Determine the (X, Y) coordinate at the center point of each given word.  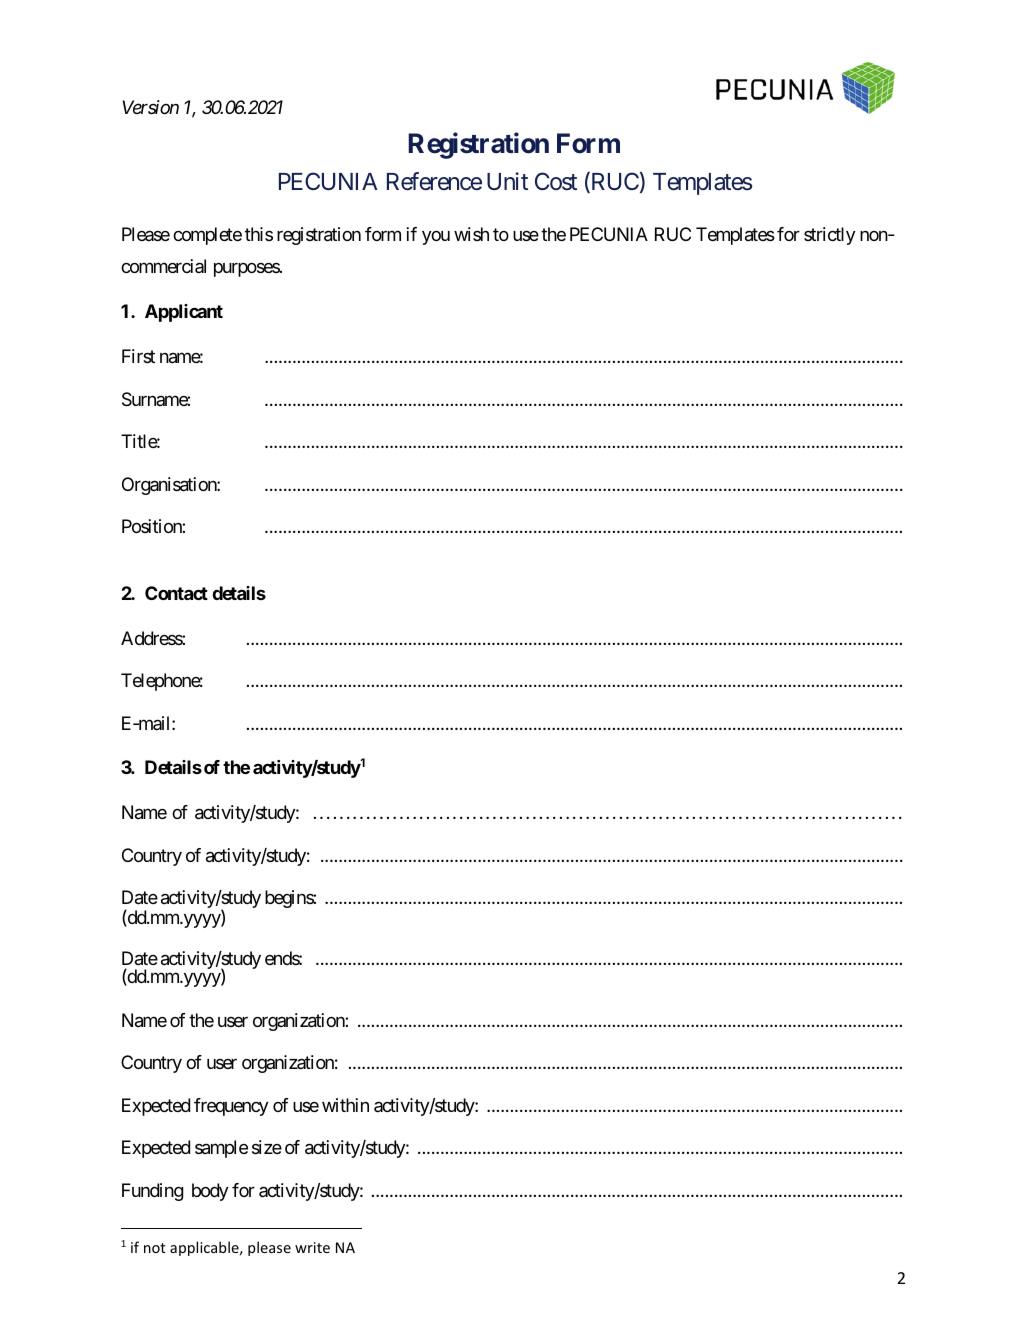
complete (207, 236)
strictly (829, 236)
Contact (176, 593)
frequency (231, 1107)
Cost (556, 181)
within (345, 1105)
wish (471, 234)
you (436, 238)
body (210, 1192)
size (267, 1147)
